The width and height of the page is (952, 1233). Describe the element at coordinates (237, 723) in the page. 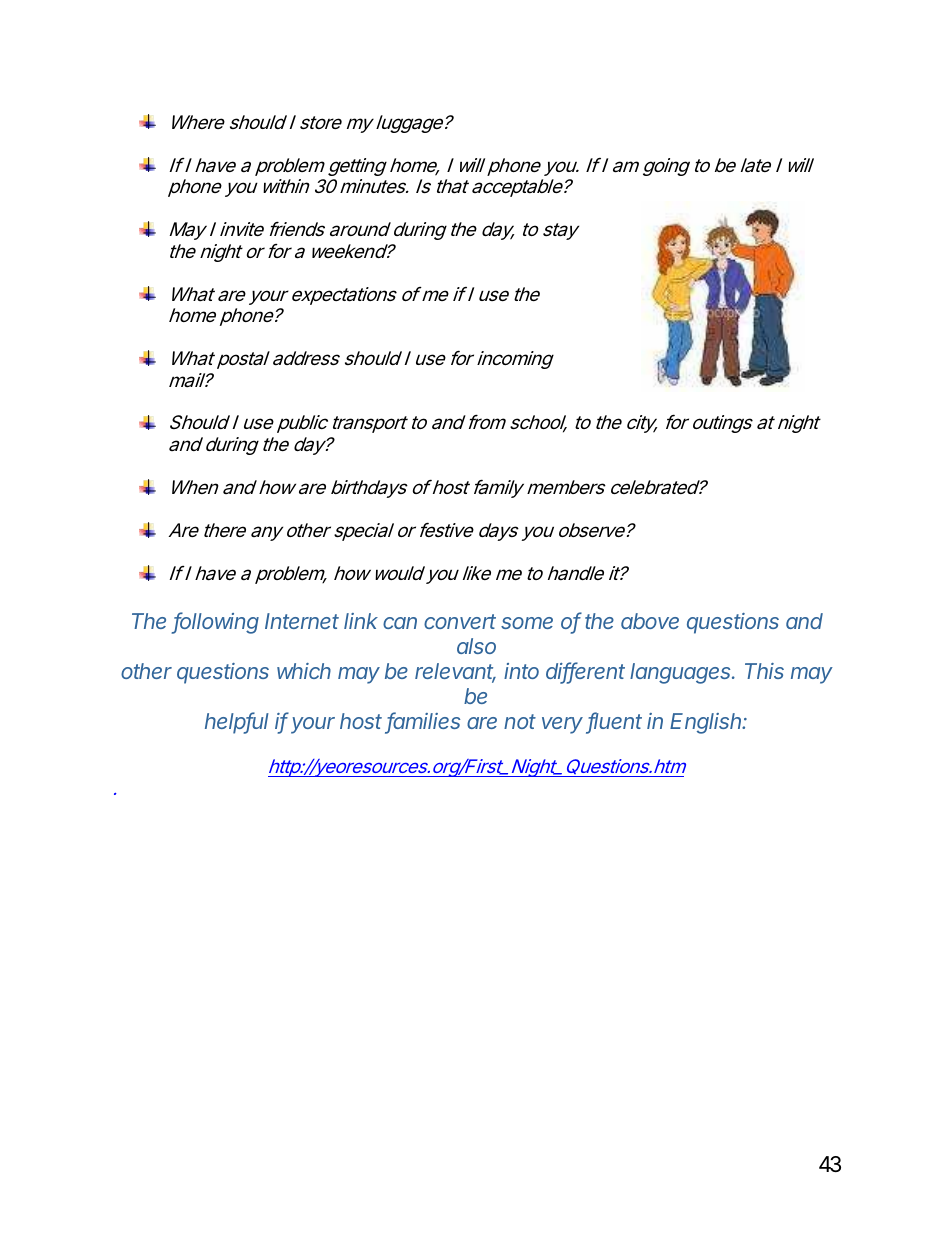

I see `helpful` at that location.
